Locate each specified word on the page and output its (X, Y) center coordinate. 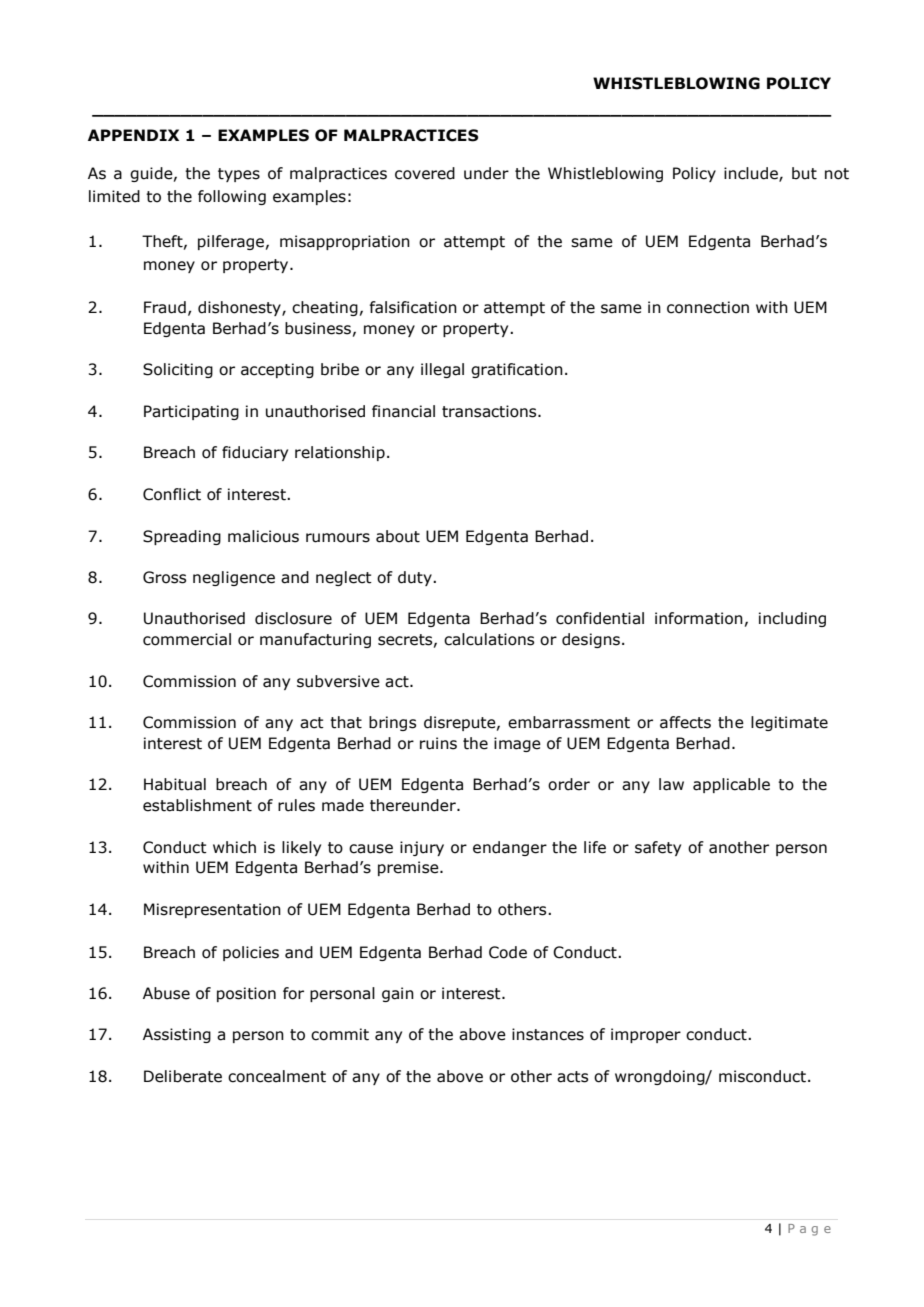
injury (422, 848)
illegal (442, 370)
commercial (187, 639)
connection (708, 307)
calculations (489, 639)
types (239, 175)
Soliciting (178, 370)
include (752, 174)
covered (425, 173)
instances (548, 1034)
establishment (197, 805)
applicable (731, 785)
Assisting (177, 1035)
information (699, 618)
